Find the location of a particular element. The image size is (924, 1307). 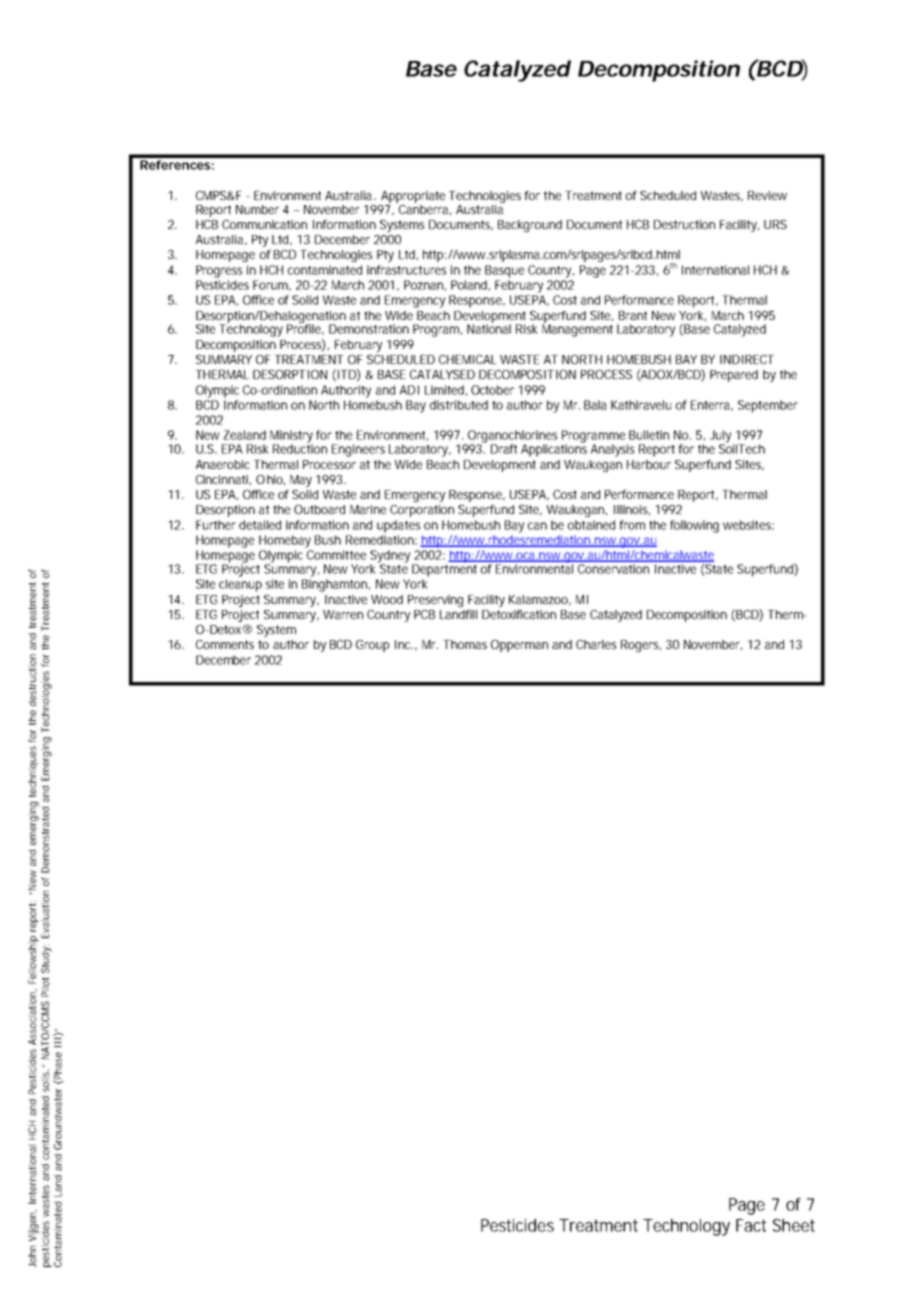

Thomas is located at coordinates (465, 644).
